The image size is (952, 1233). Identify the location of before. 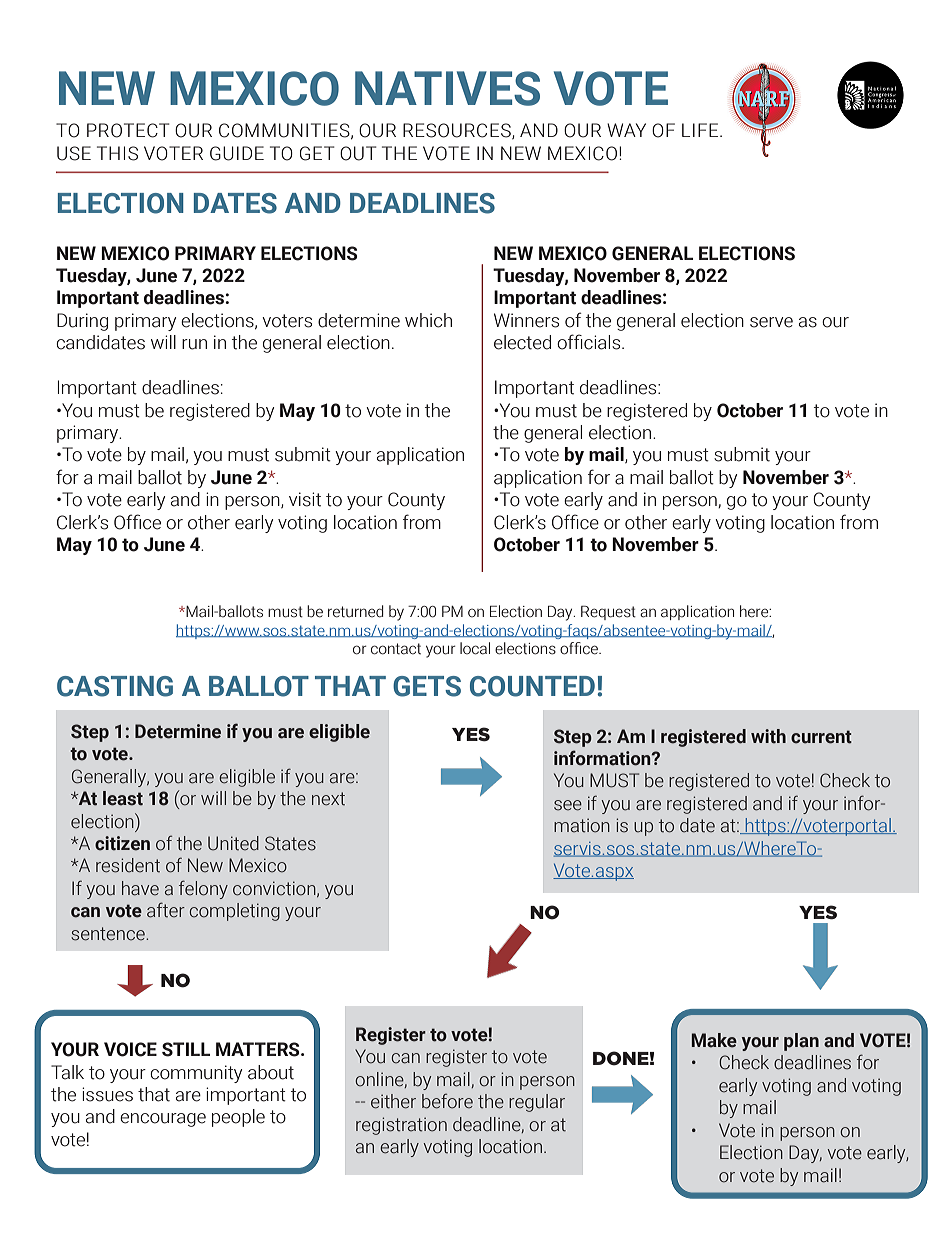
(447, 1101).
